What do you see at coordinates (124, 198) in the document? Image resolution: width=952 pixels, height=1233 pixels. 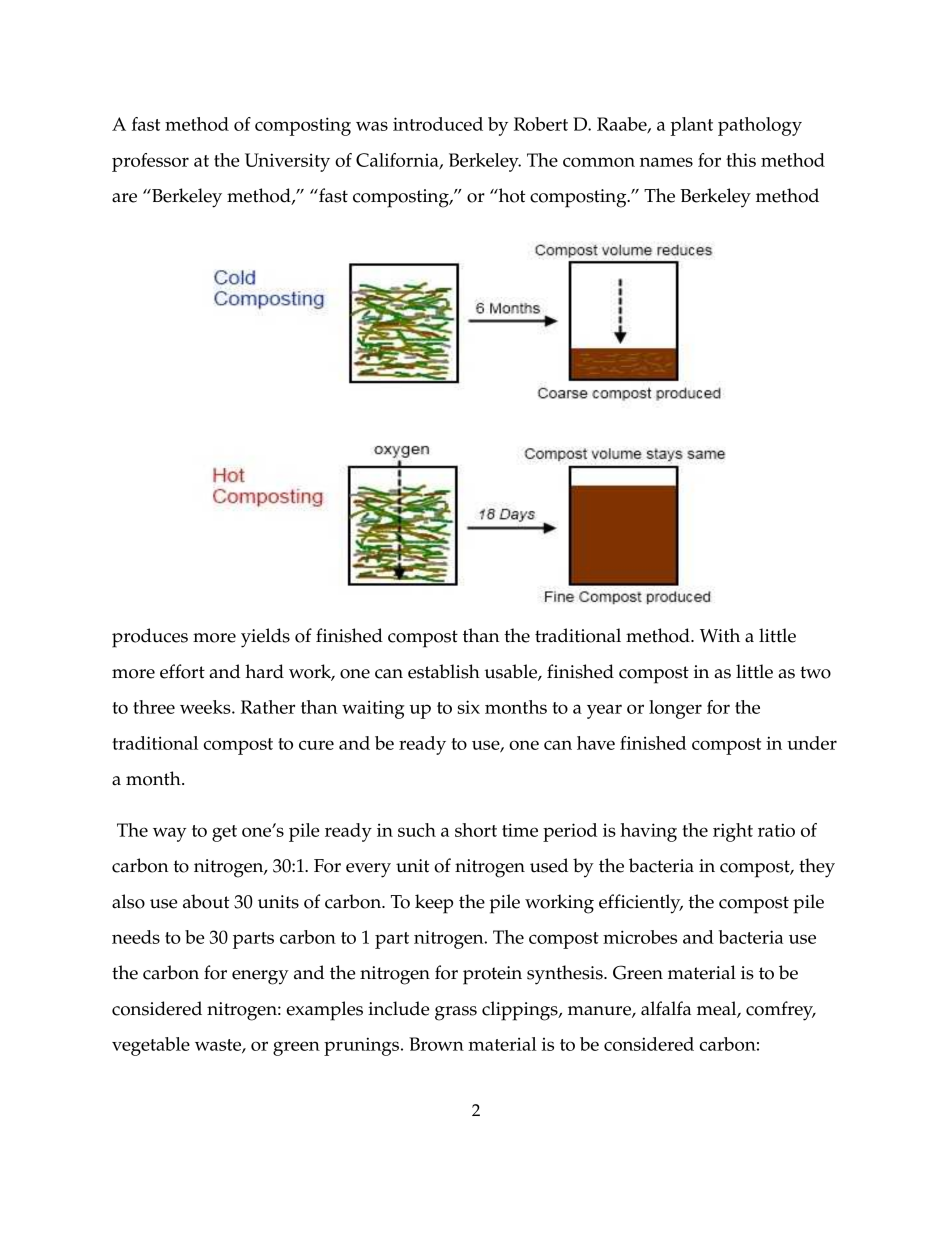 I see `are` at bounding box center [124, 198].
